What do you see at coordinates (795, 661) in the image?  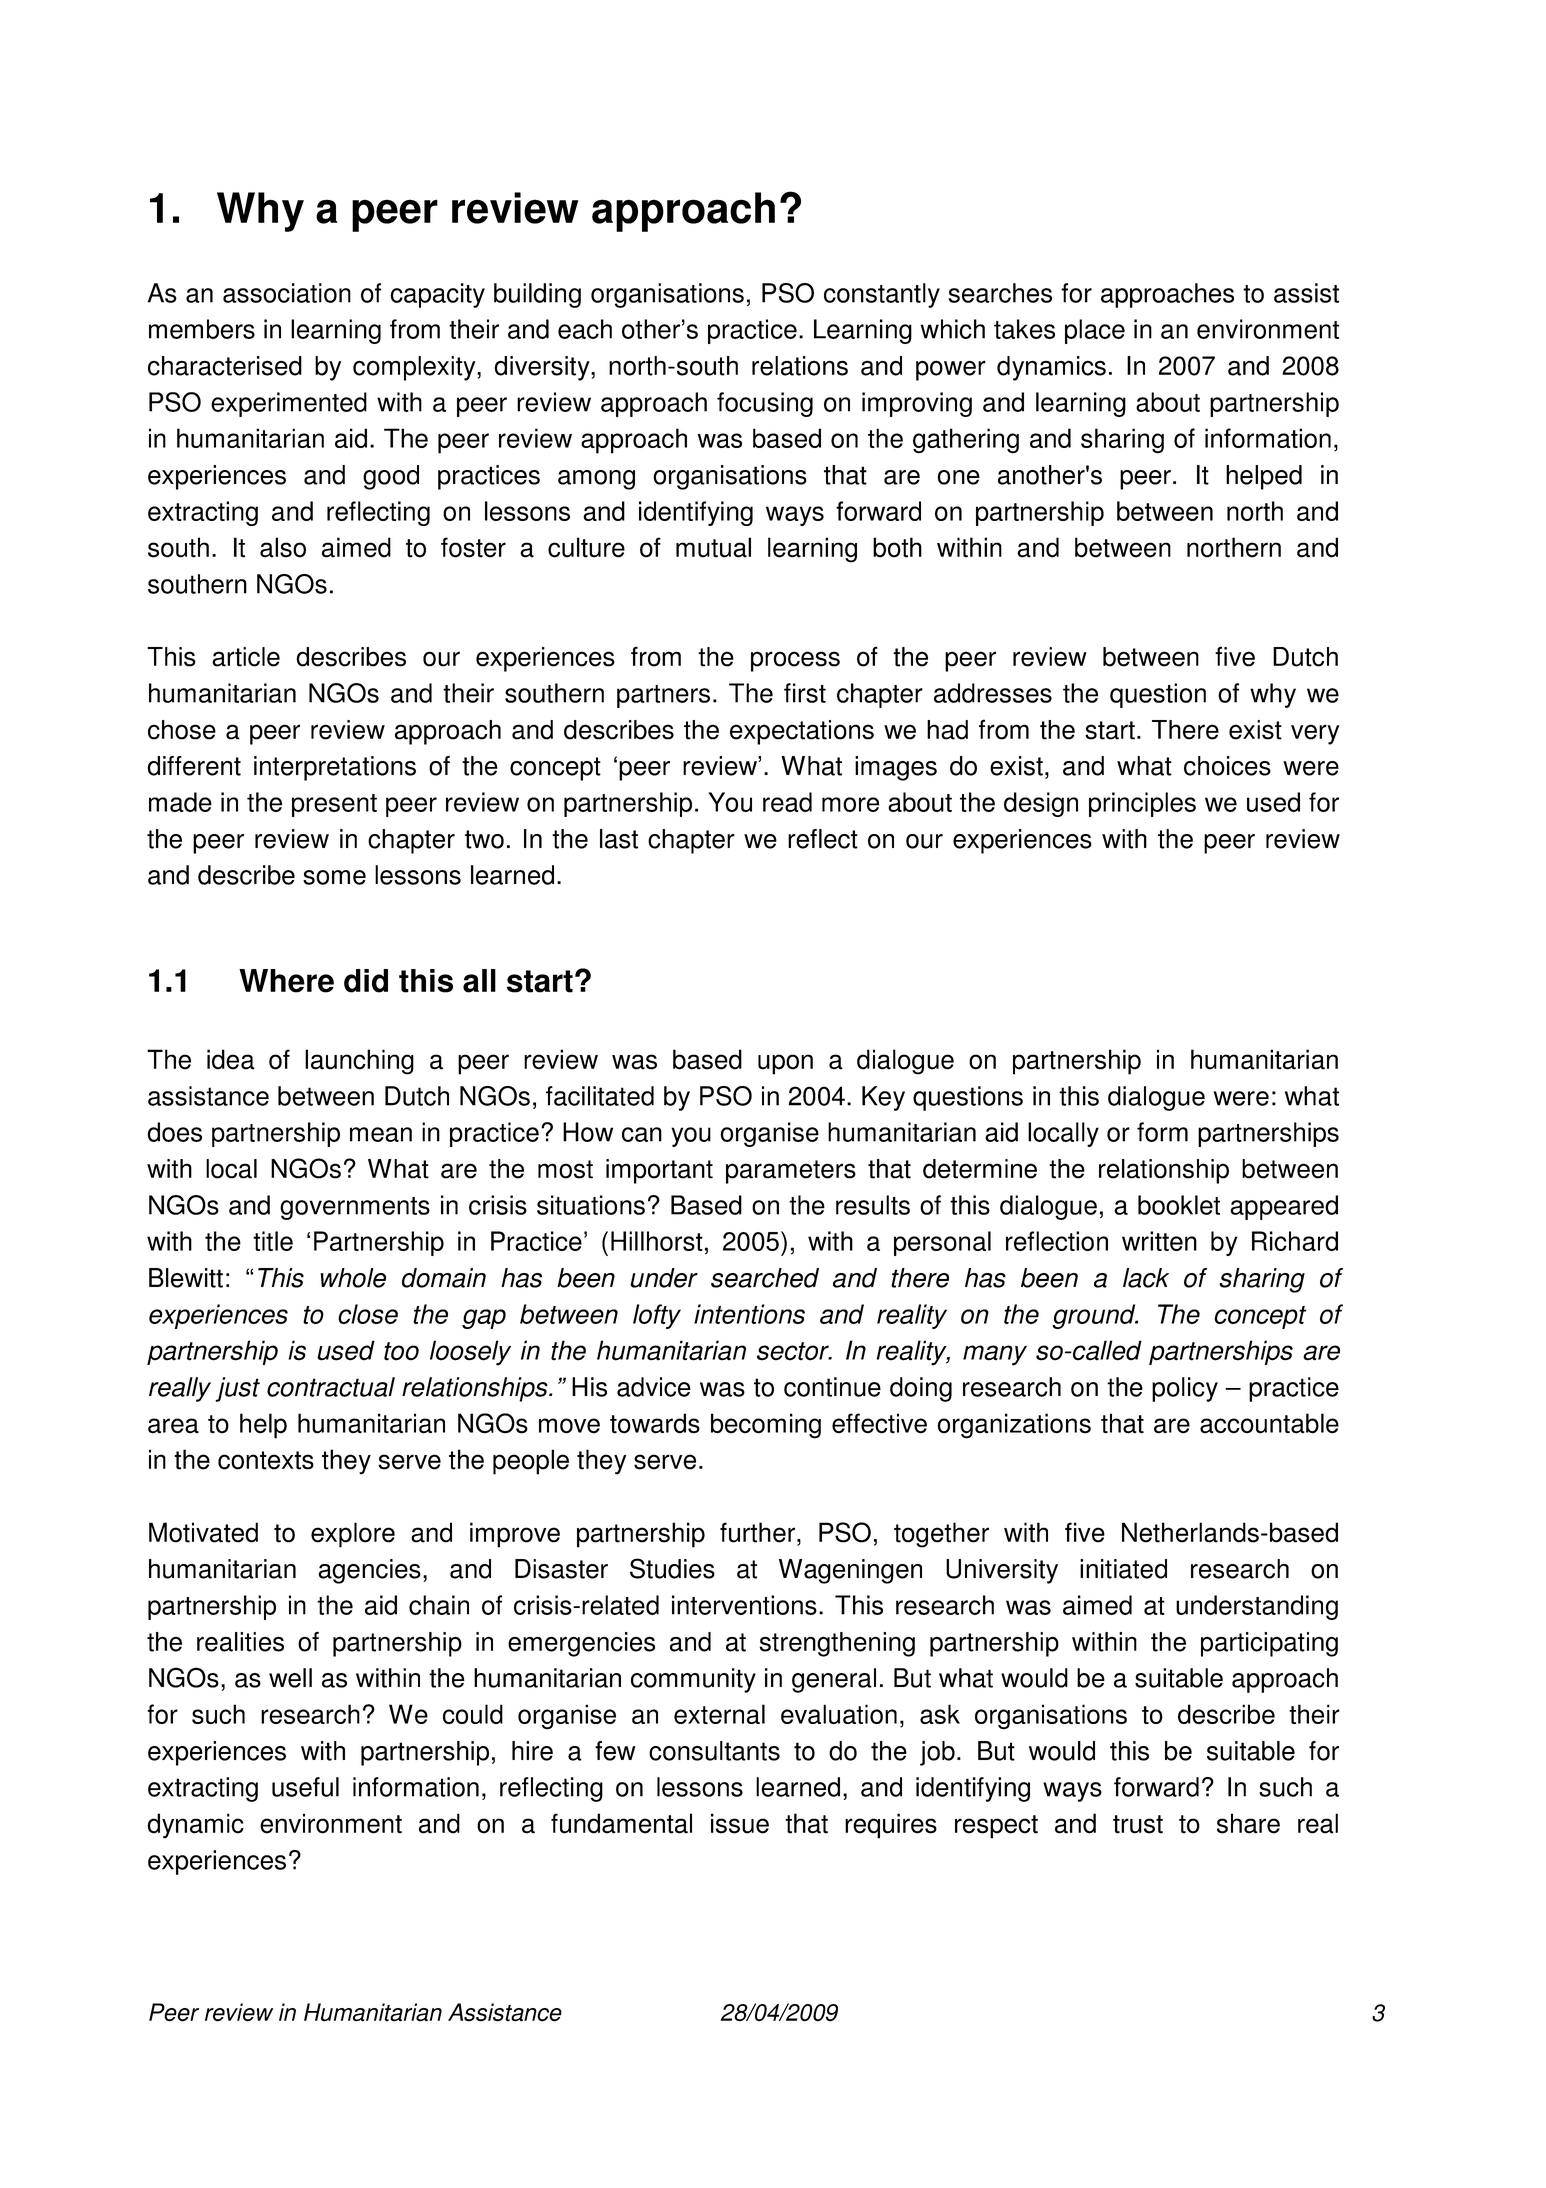 I see `process` at bounding box center [795, 661].
